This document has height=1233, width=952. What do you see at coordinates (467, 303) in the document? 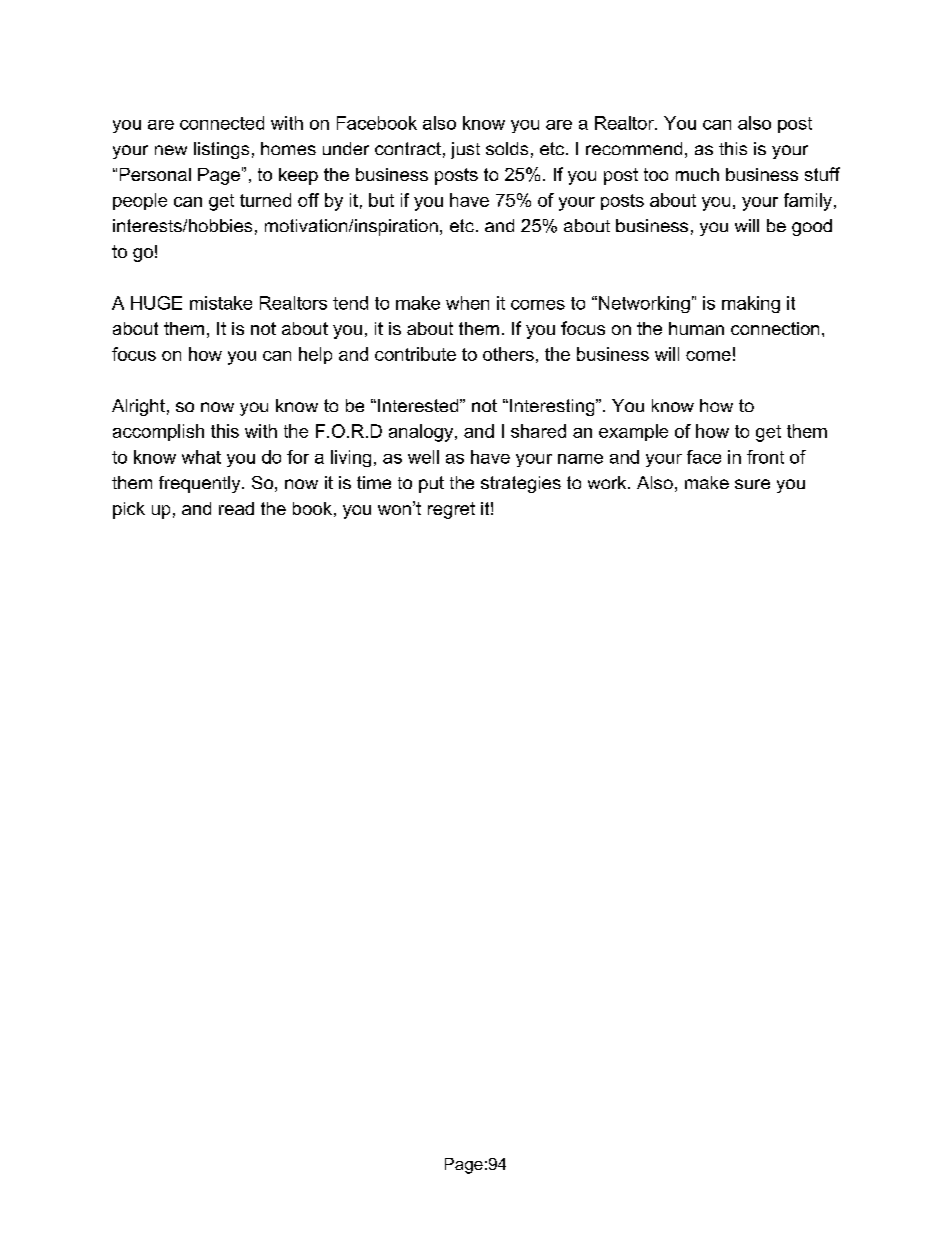
I see `when` at bounding box center [467, 303].
